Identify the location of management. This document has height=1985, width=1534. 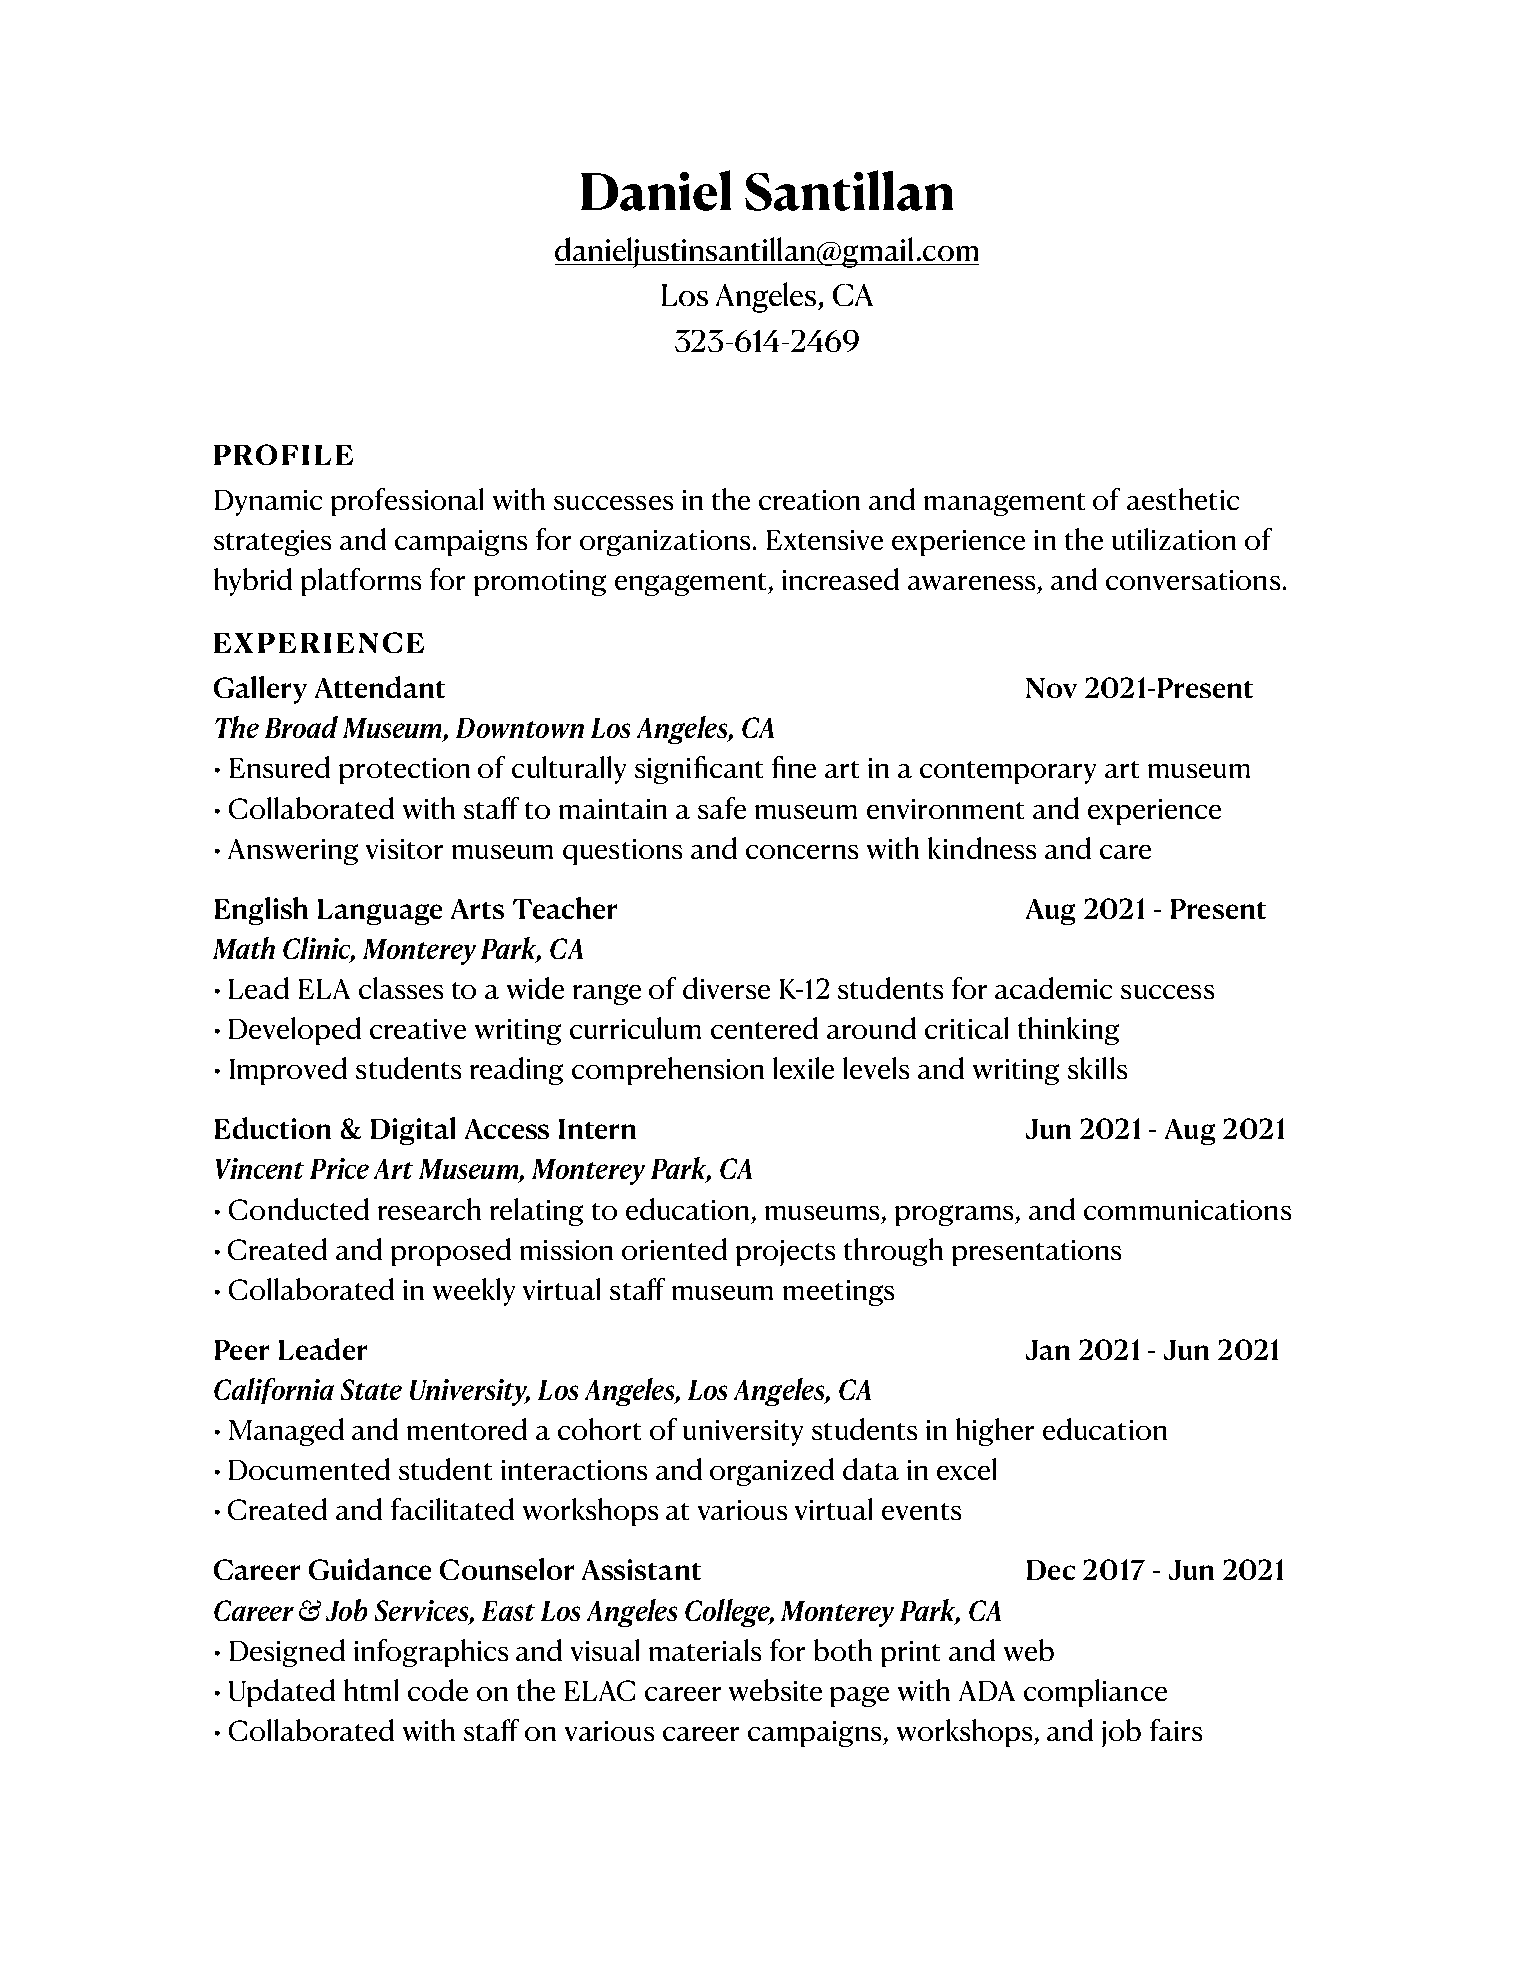
(1004, 504).
